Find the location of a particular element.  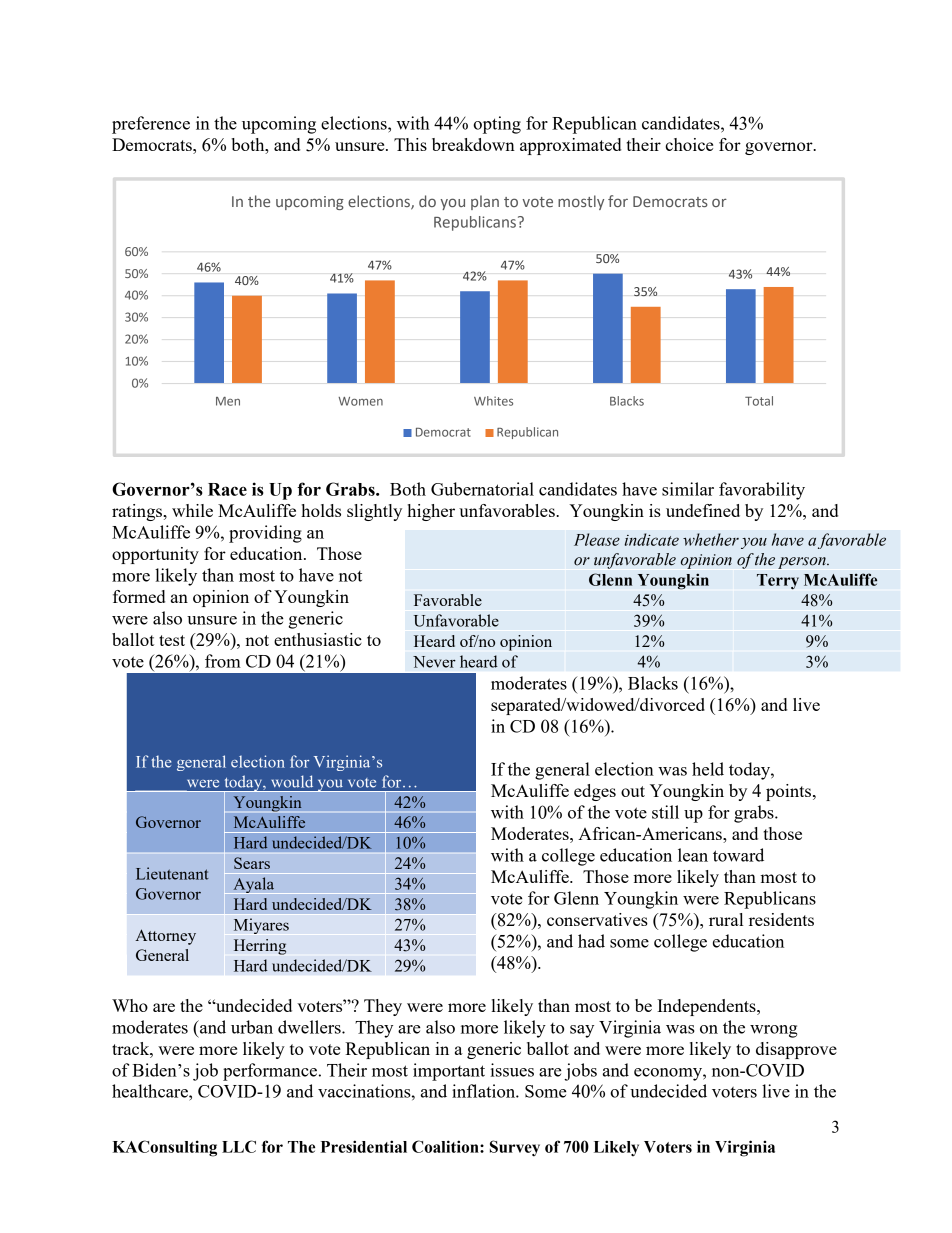

from is located at coordinates (223, 661).
